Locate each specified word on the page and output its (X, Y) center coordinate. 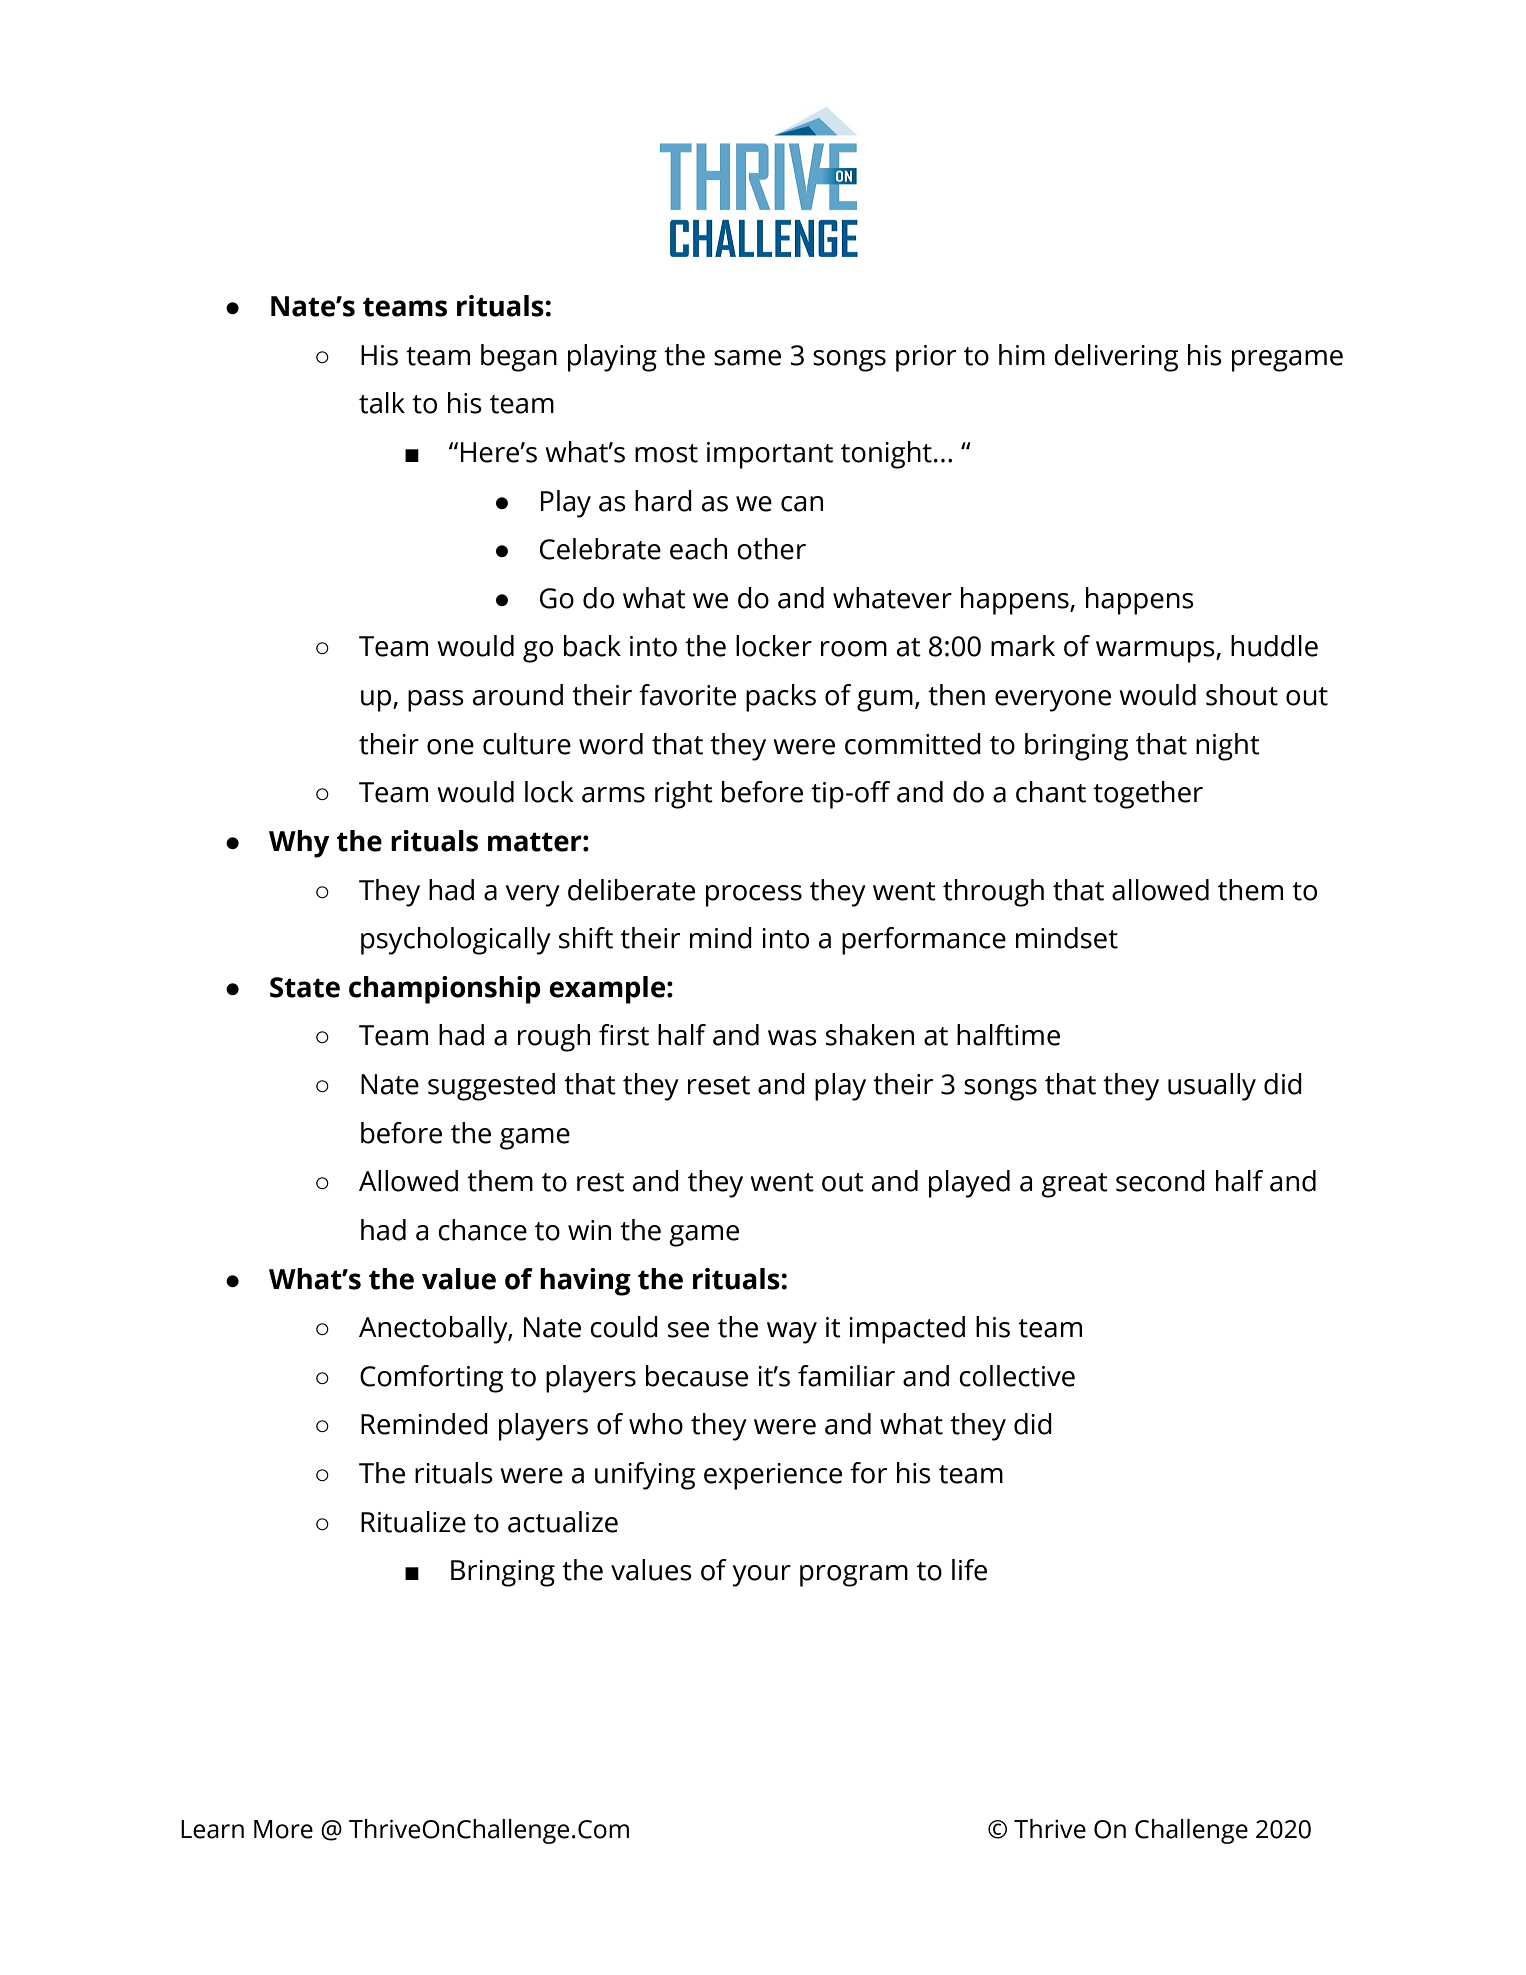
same (747, 358)
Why (299, 844)
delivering (1116, 358)
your (761, 1576)
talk (382, 403)
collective (1017, 1376)
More (283, 1829)
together (1148, 795)
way (792, 1333)
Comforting (431, 1379)
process (754, 896)
